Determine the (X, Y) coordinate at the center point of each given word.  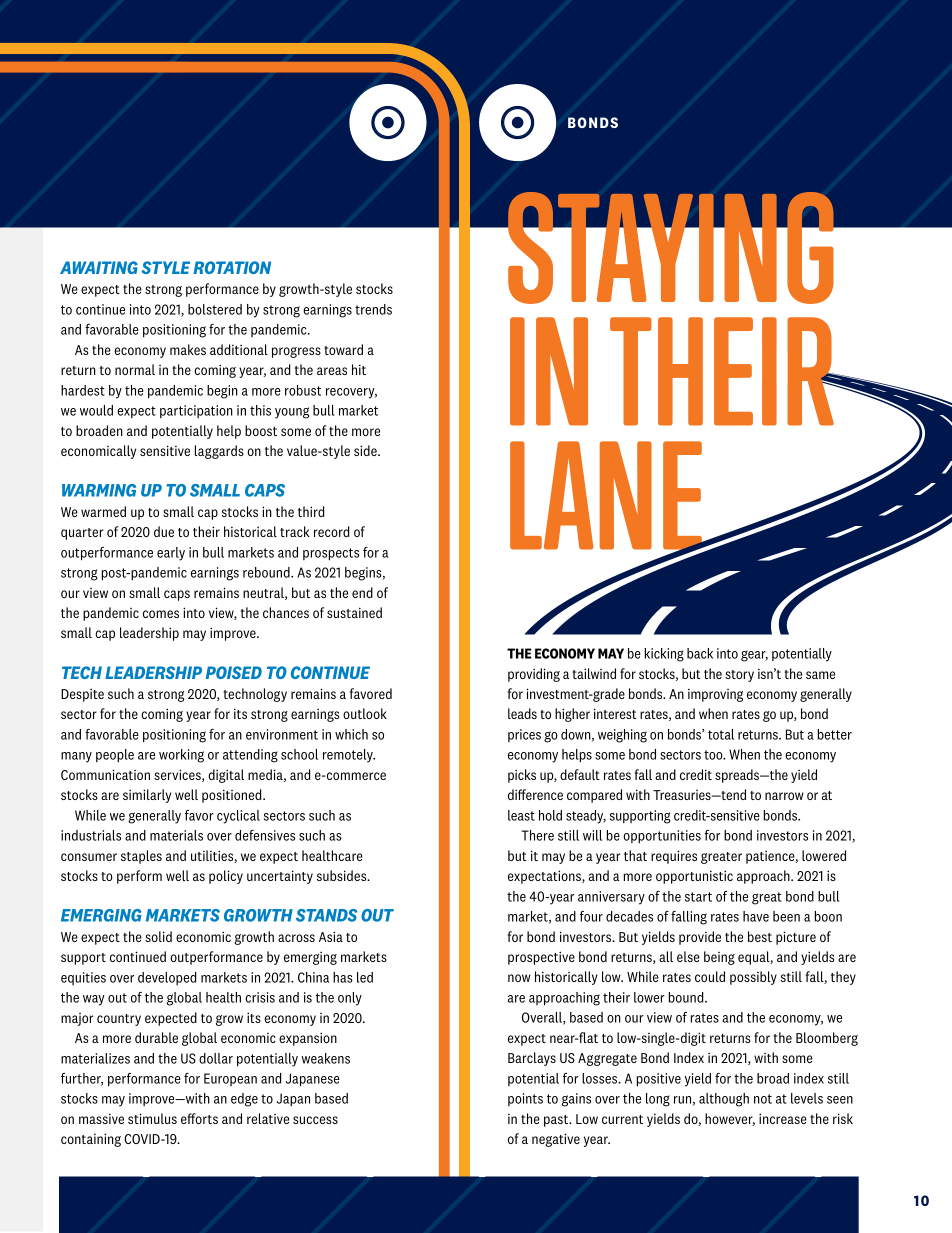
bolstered (215, 309)
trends (373, 309)
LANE (607, 496)
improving (715, 695)
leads (522, 713)
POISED (234, 672)
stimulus (152, 1118)
